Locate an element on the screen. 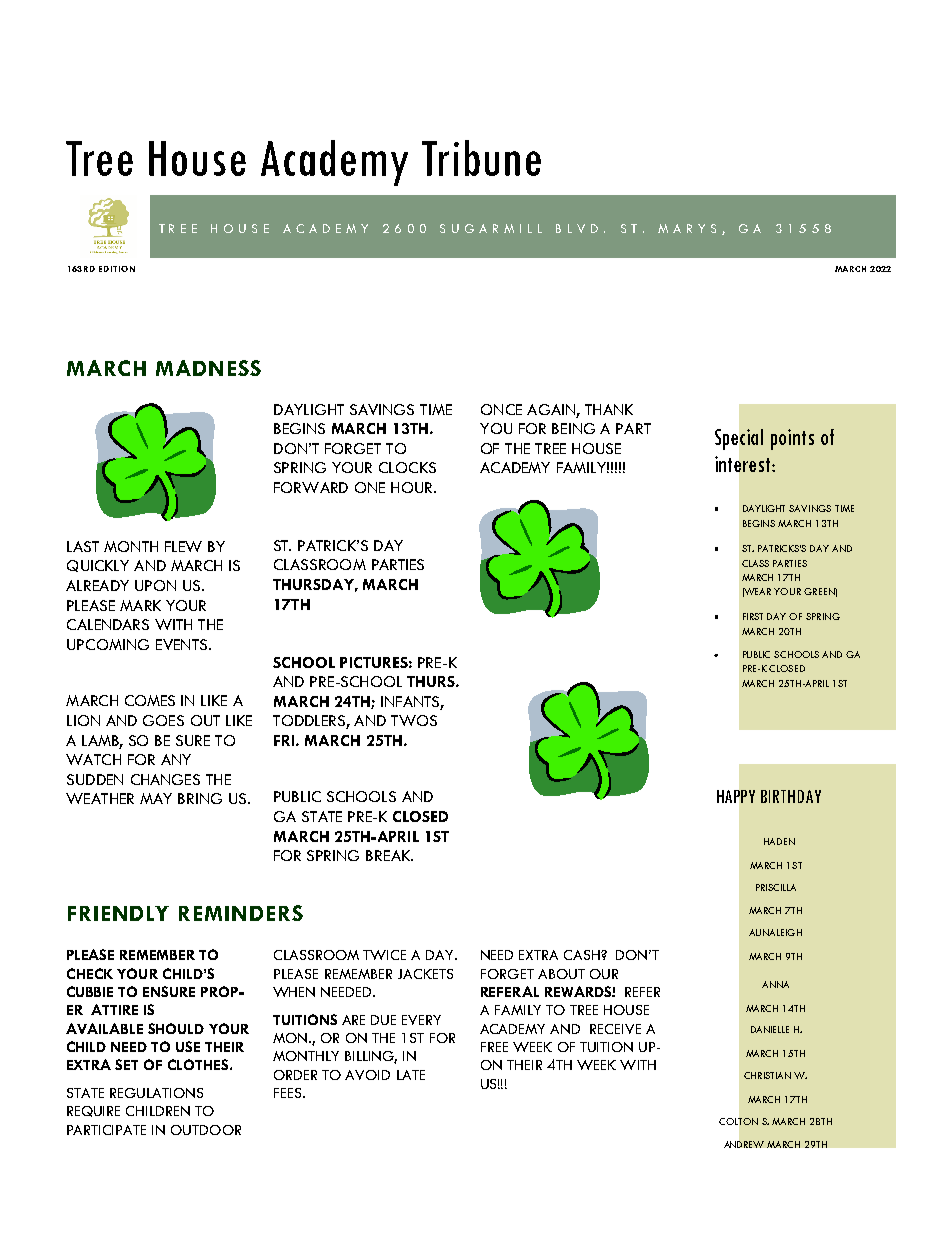  REGULATIONS is located at coordinates (156, 1093).
